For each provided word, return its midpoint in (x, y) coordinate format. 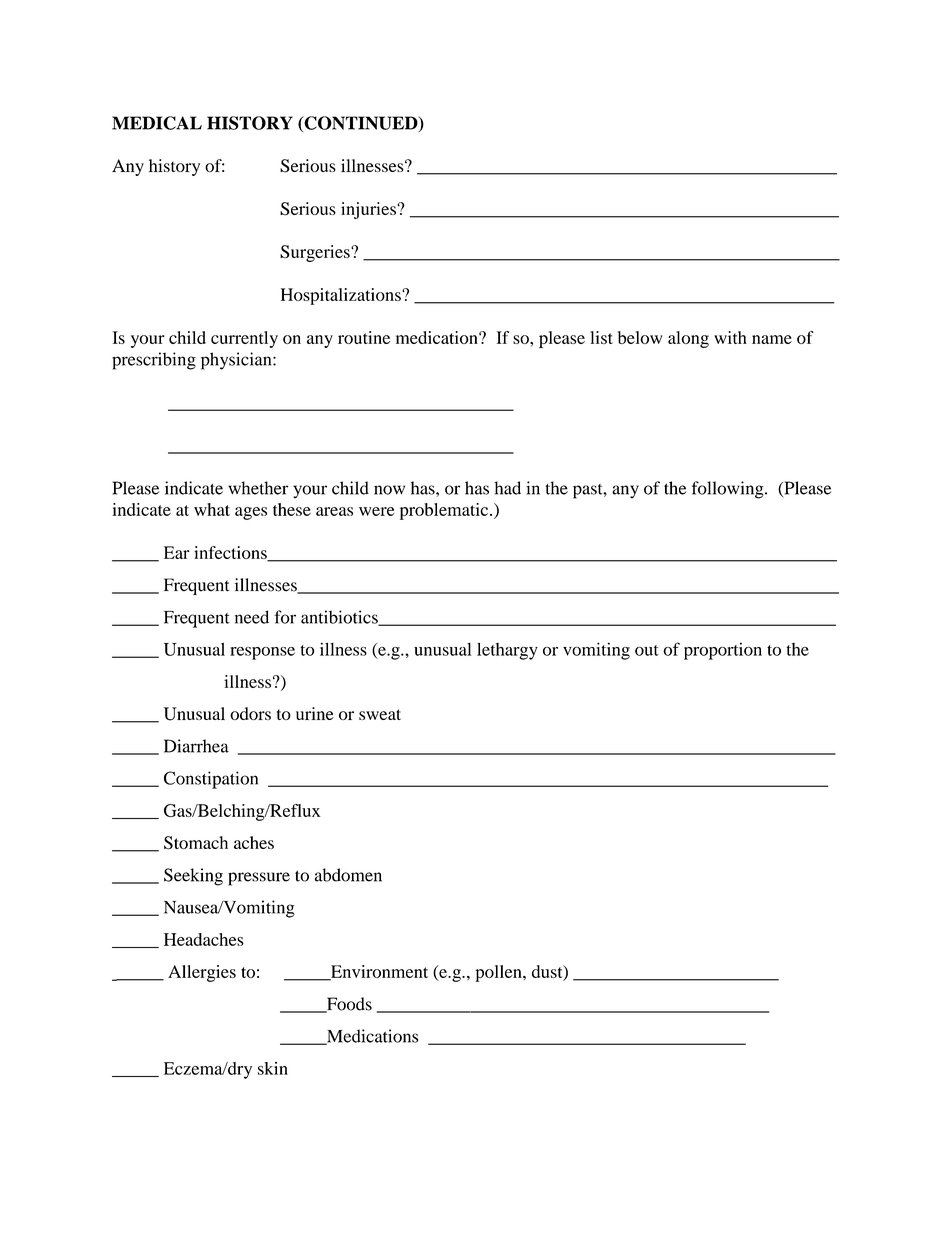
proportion (723, 651)
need (252, 617)
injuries (369, 210)
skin (273, 1068)
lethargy (507, 651)
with (730, 337)
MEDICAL (157, 123)
